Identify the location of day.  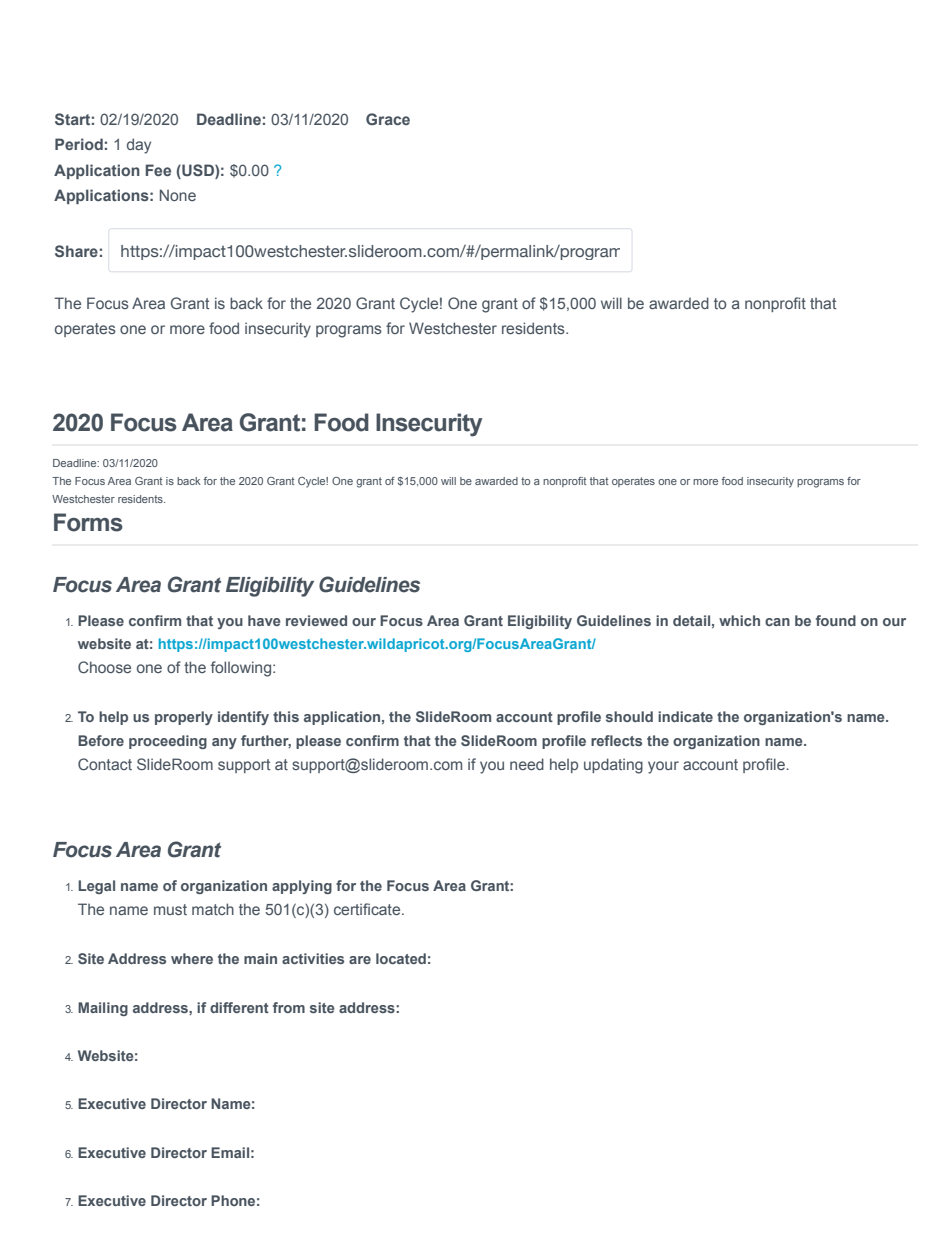
(139, 146).
